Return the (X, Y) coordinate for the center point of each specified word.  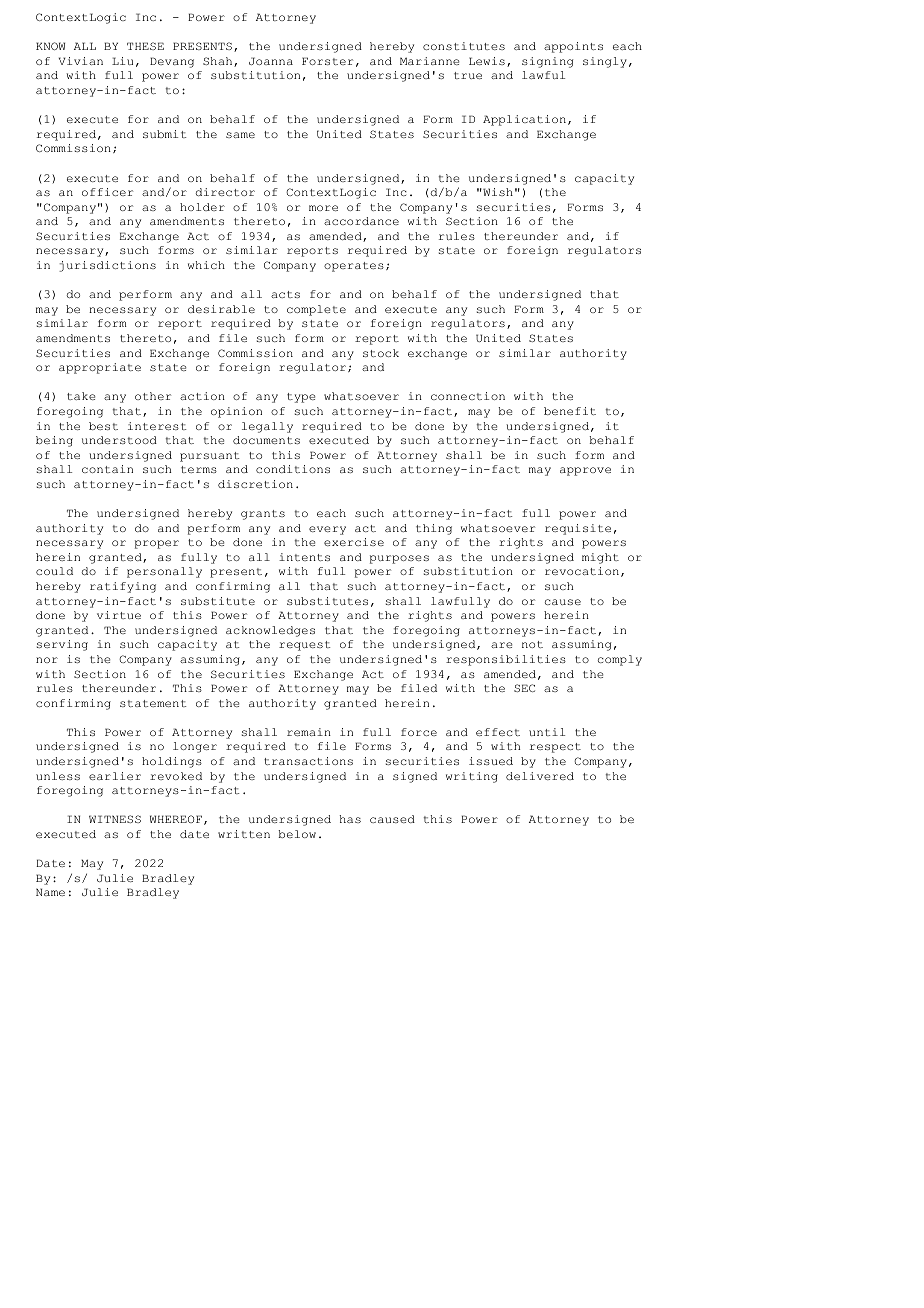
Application (524, 120)
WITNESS (115, 819)
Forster (327, 61)
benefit (570, 411)
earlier (115, 776)
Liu (122, 61)
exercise (354, 542)
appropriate (100, 368)
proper (157, 544)
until (547, 732)
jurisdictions (107, 266)
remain (309, 732)
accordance (361, 221)
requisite (578, 529)
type (301, 398)
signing (547, 62)
